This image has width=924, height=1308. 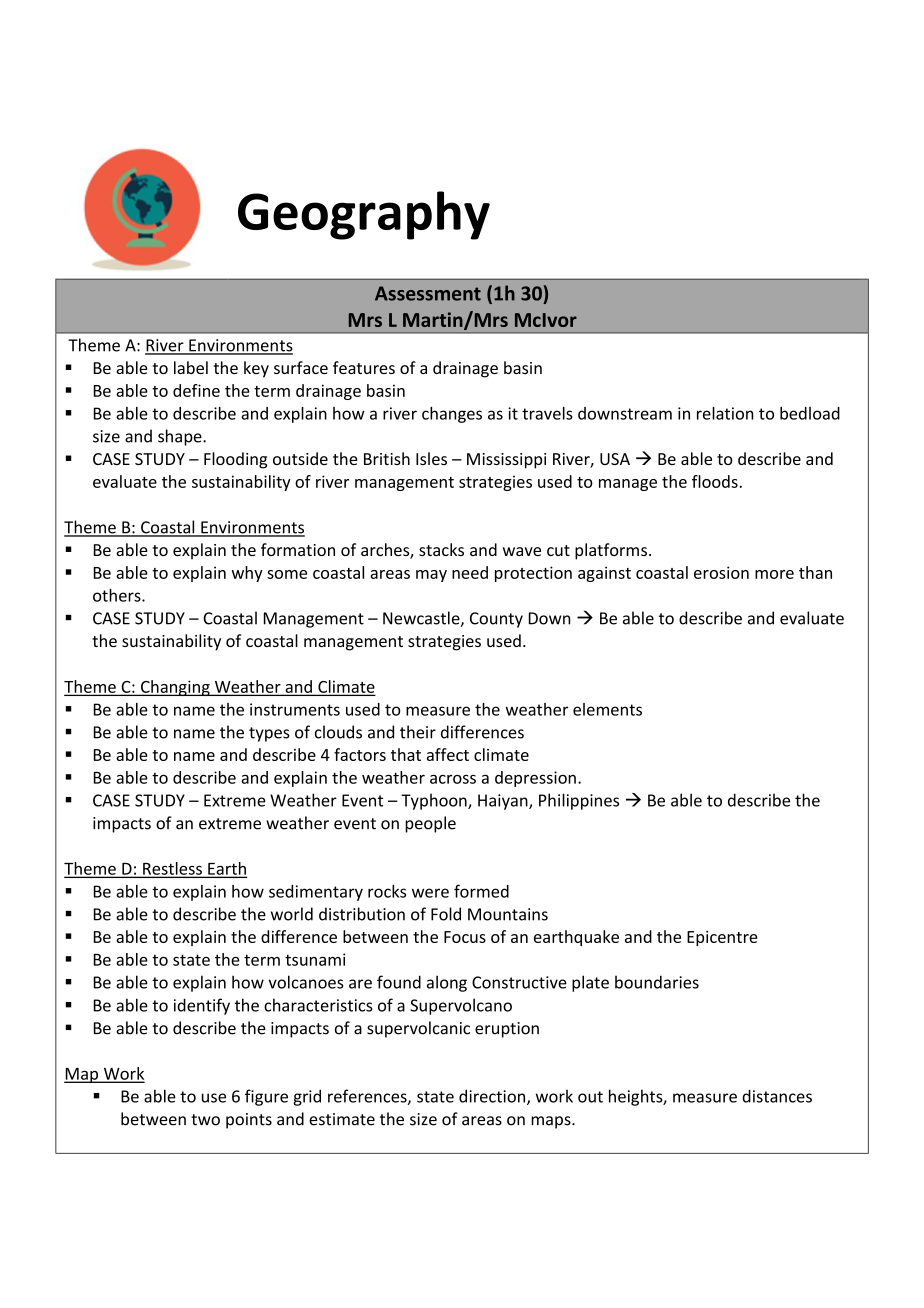 I want to click on two, so click(x=205, y=1120).
